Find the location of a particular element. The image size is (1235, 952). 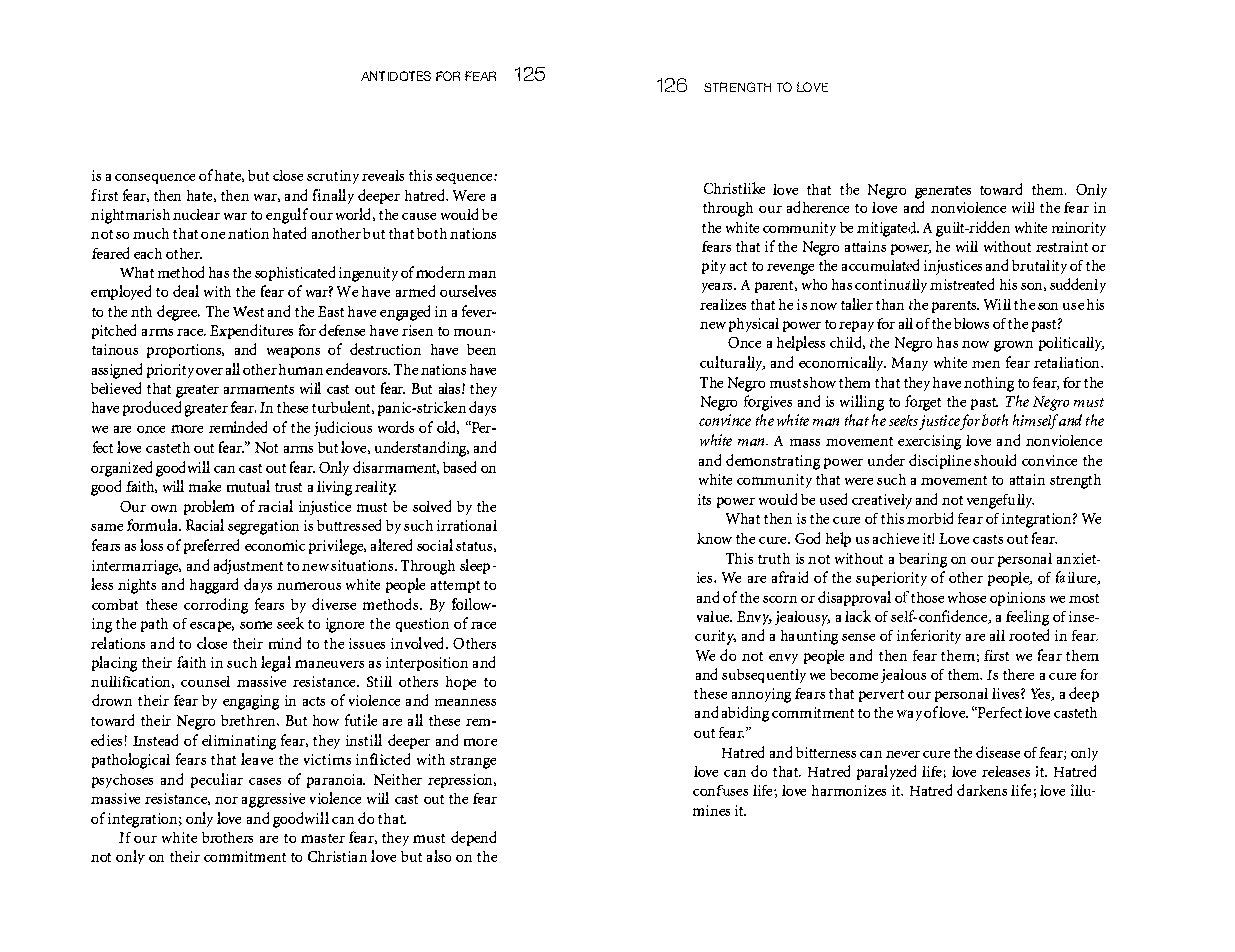

ANTIDOTES is located at coordinates (396, 76).
